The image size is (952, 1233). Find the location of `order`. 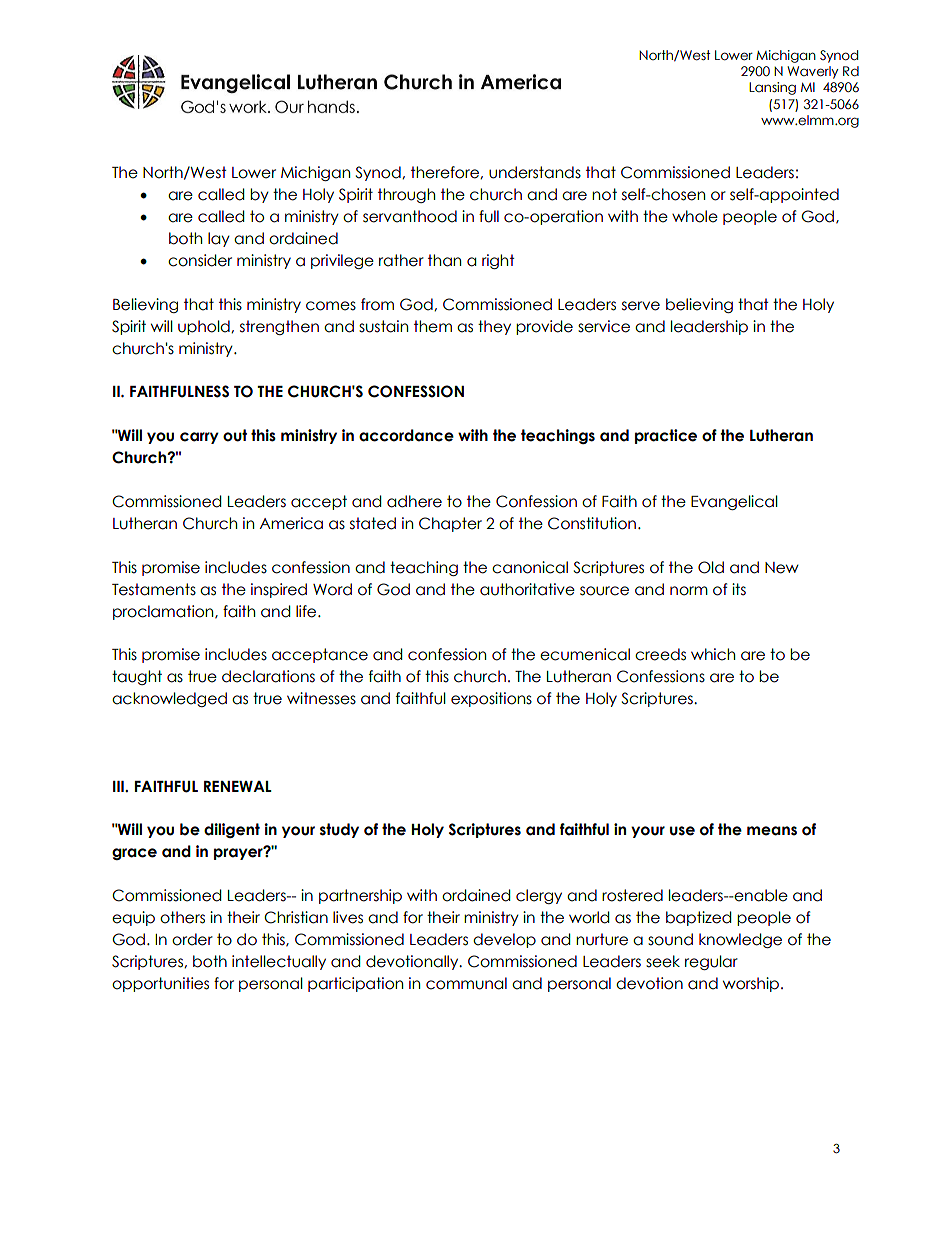

order is located at coordinates (192, 939).
